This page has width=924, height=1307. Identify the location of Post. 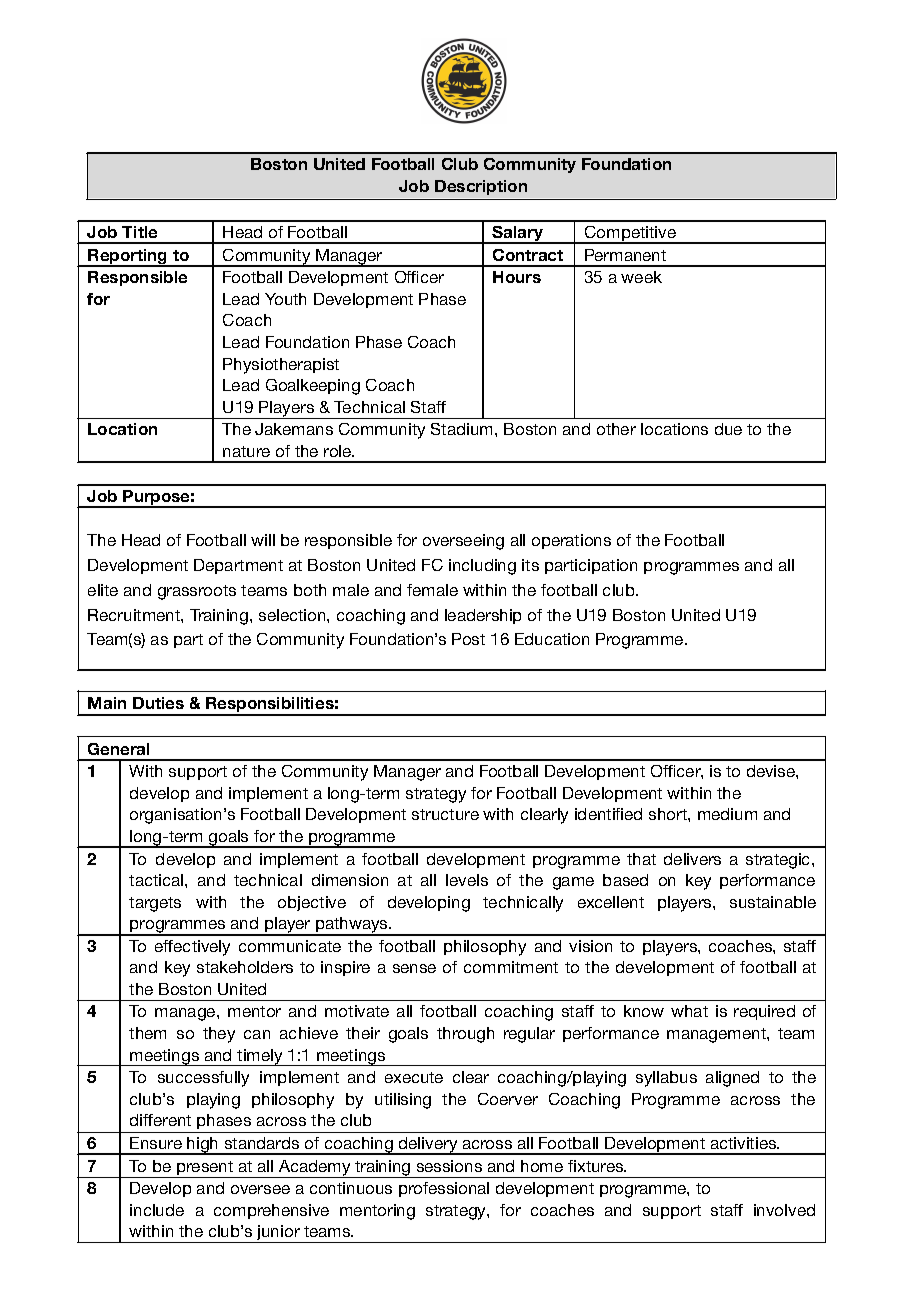
(468, 639).
